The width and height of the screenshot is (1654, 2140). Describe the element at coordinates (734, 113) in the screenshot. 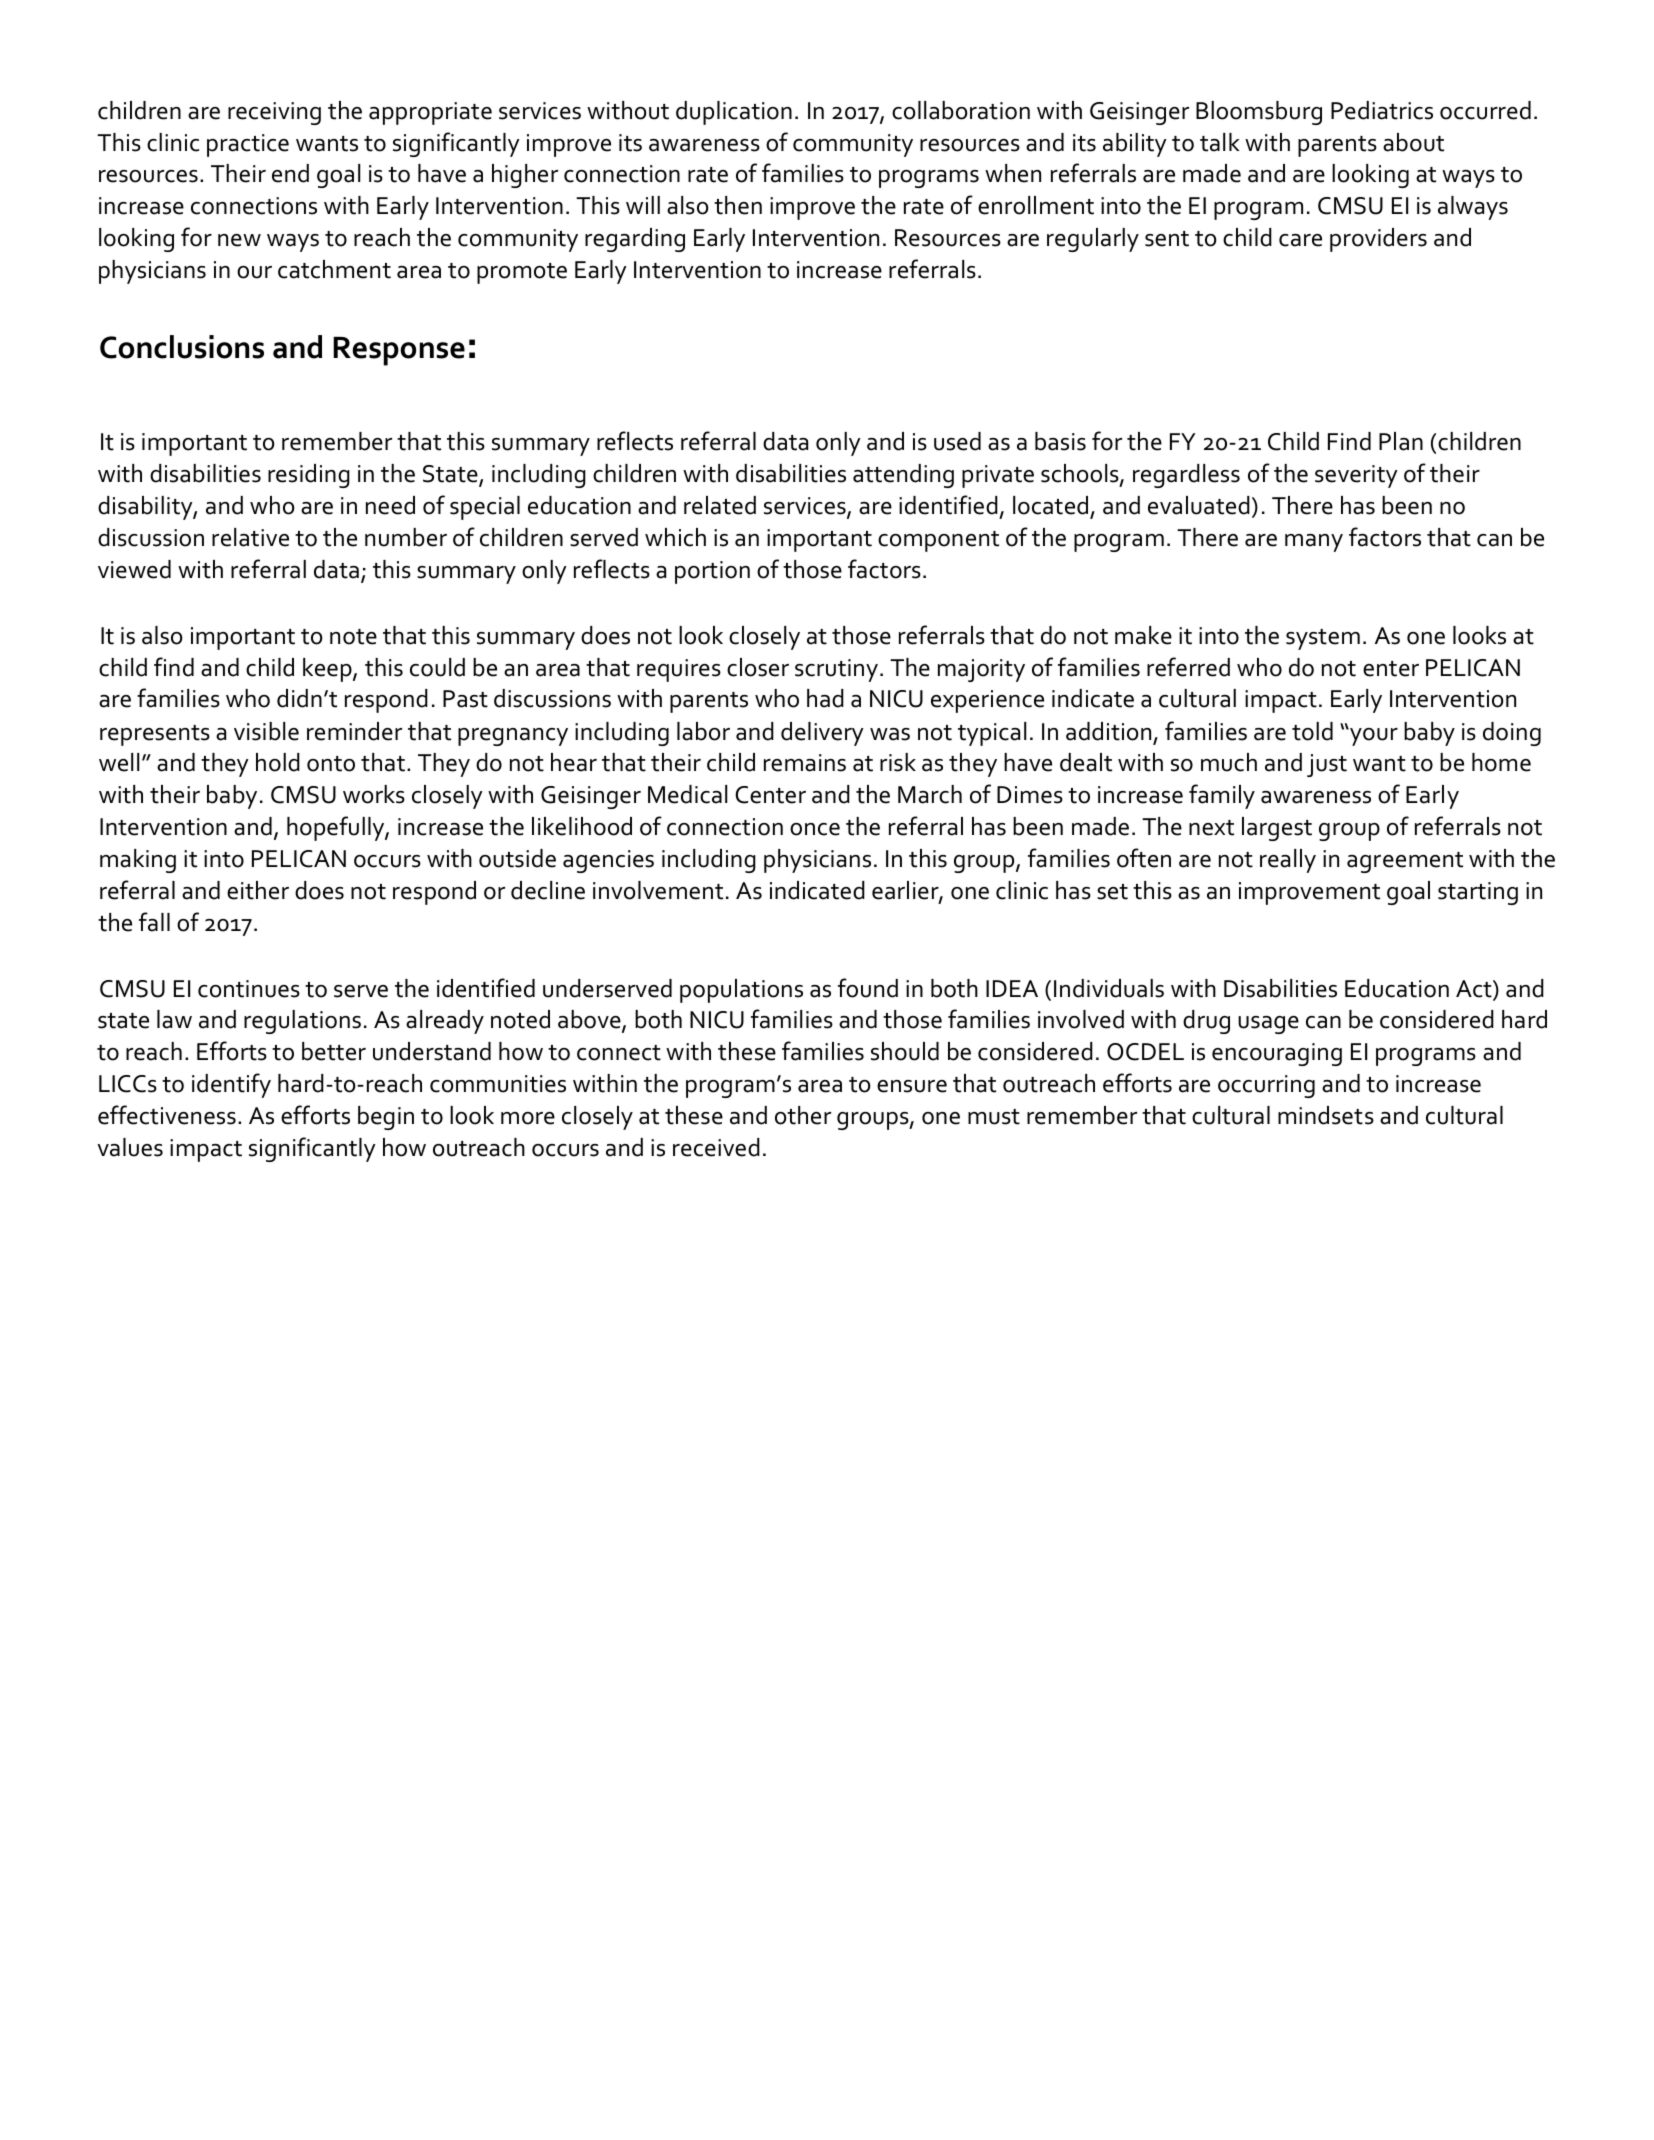

I see `duplication` at that location.
